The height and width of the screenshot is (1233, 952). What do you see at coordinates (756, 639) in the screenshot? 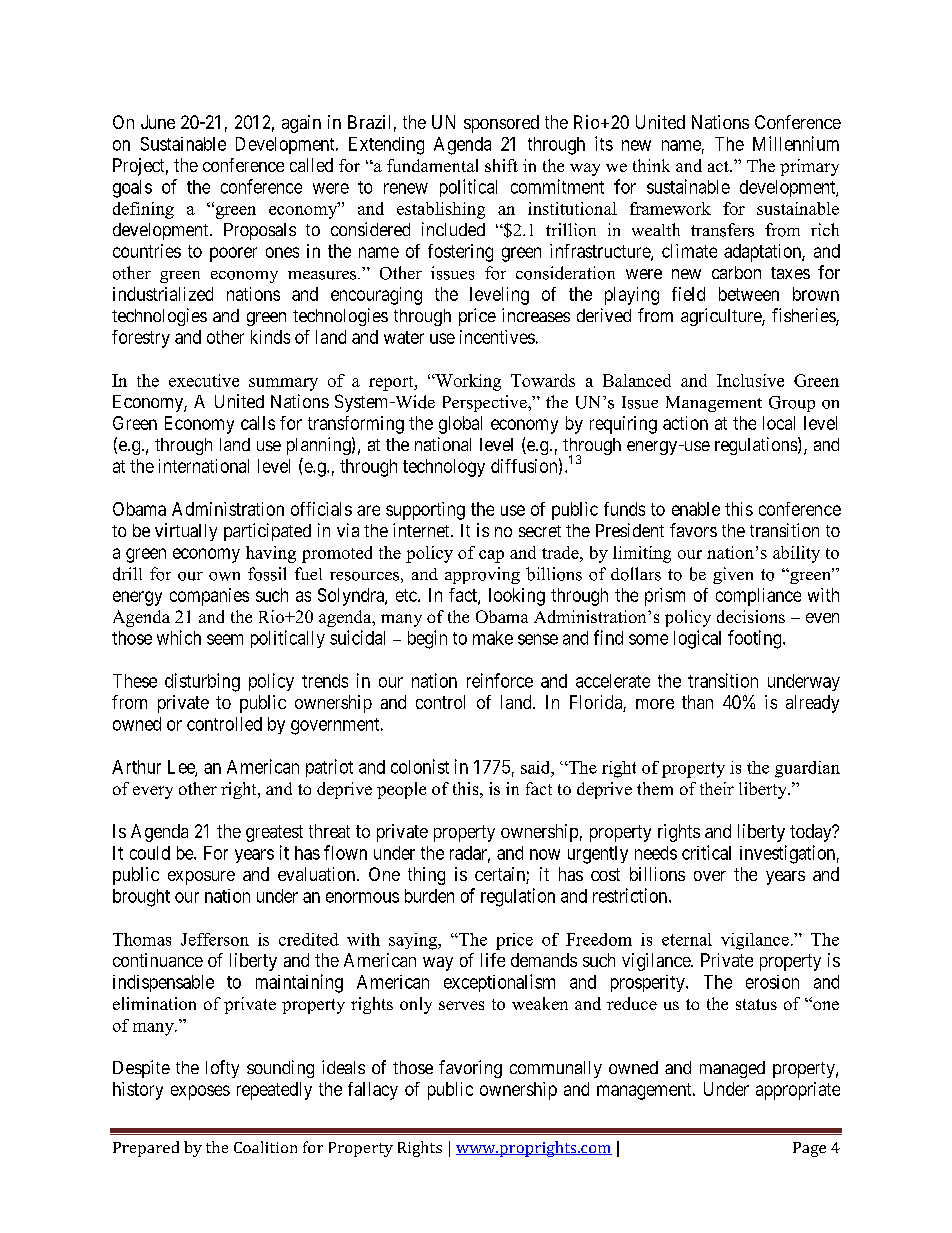
I see `footing` at bounding box center [756, 639].
